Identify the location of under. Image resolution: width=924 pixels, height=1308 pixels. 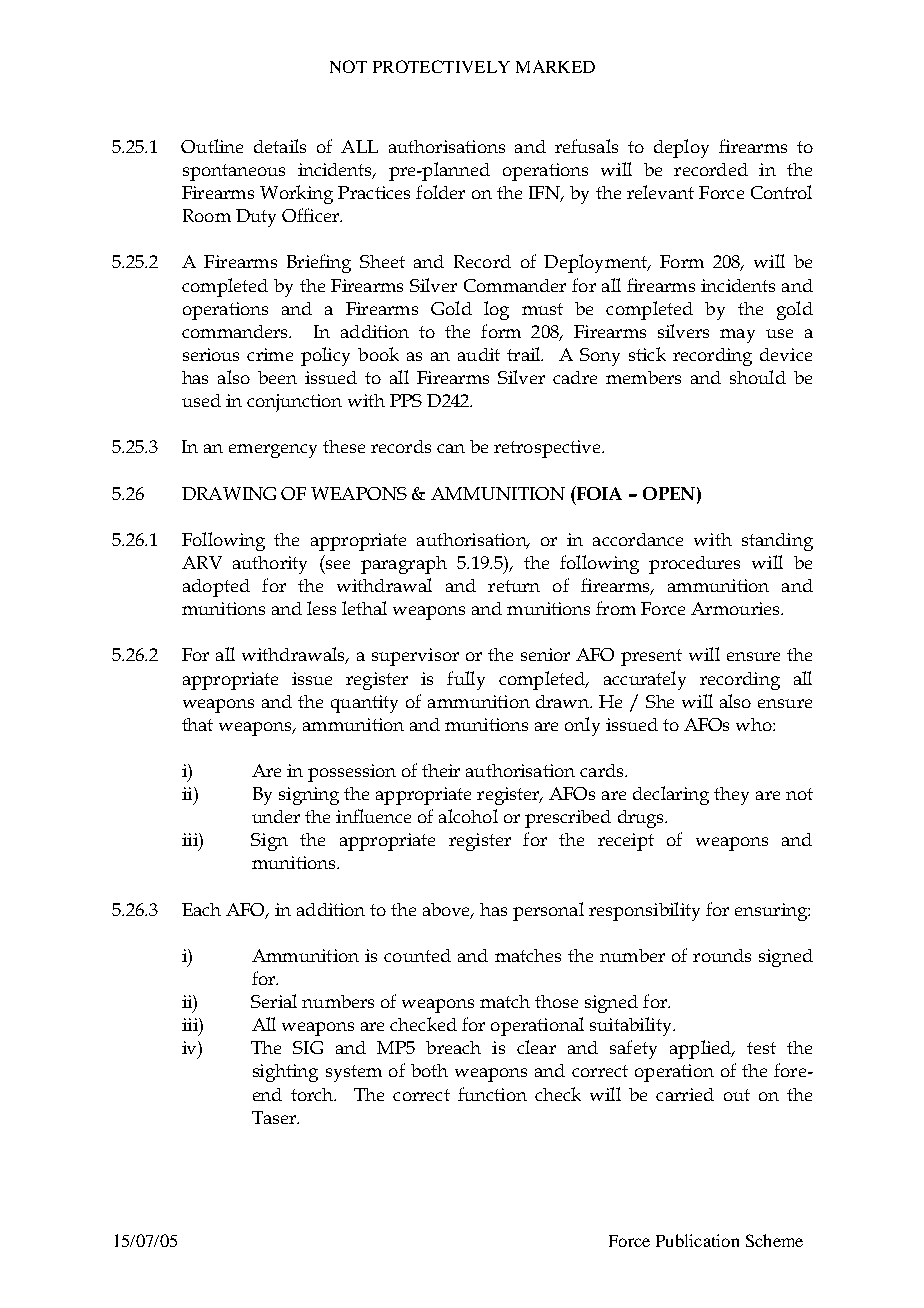
(276, 816).
